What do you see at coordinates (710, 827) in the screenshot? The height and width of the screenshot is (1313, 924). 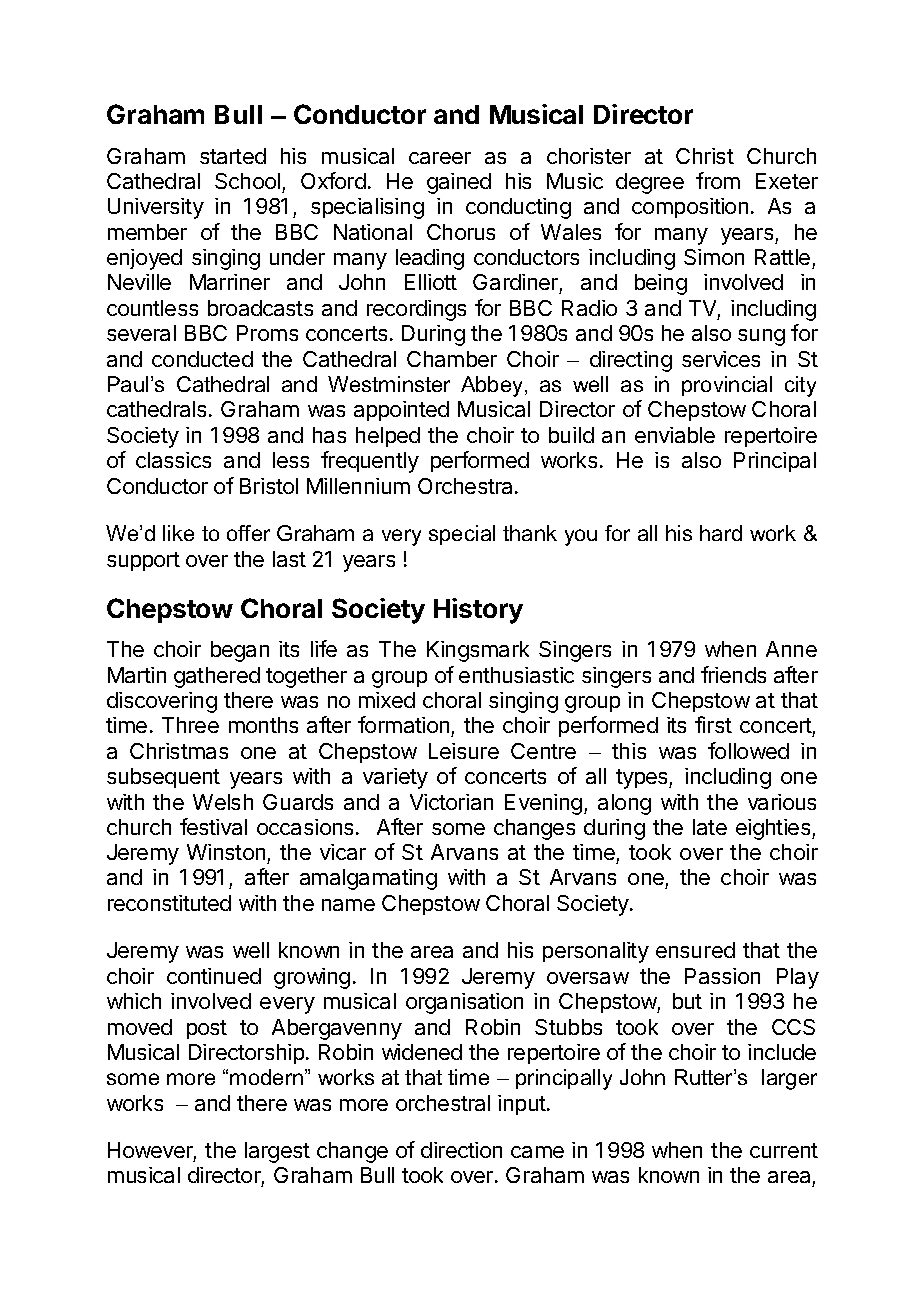 I see `late` at bounding box center [710, 827].
